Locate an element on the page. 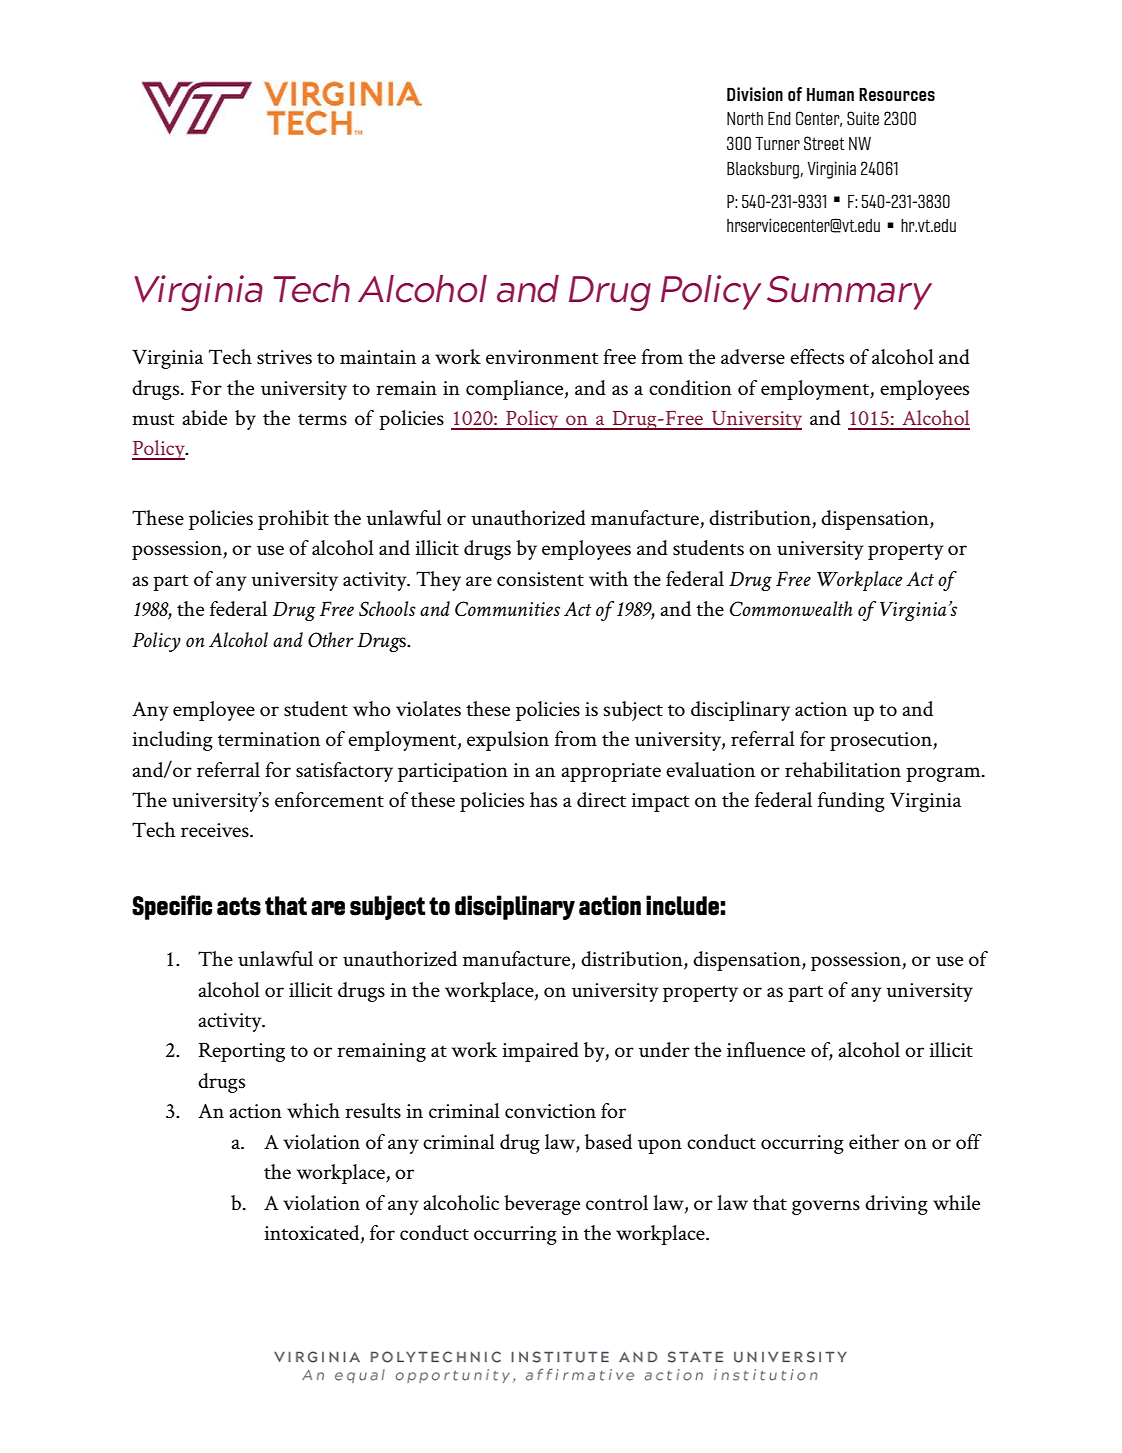 The image size is (1122, 1453). Suite is located at coordinates (863, 118).
